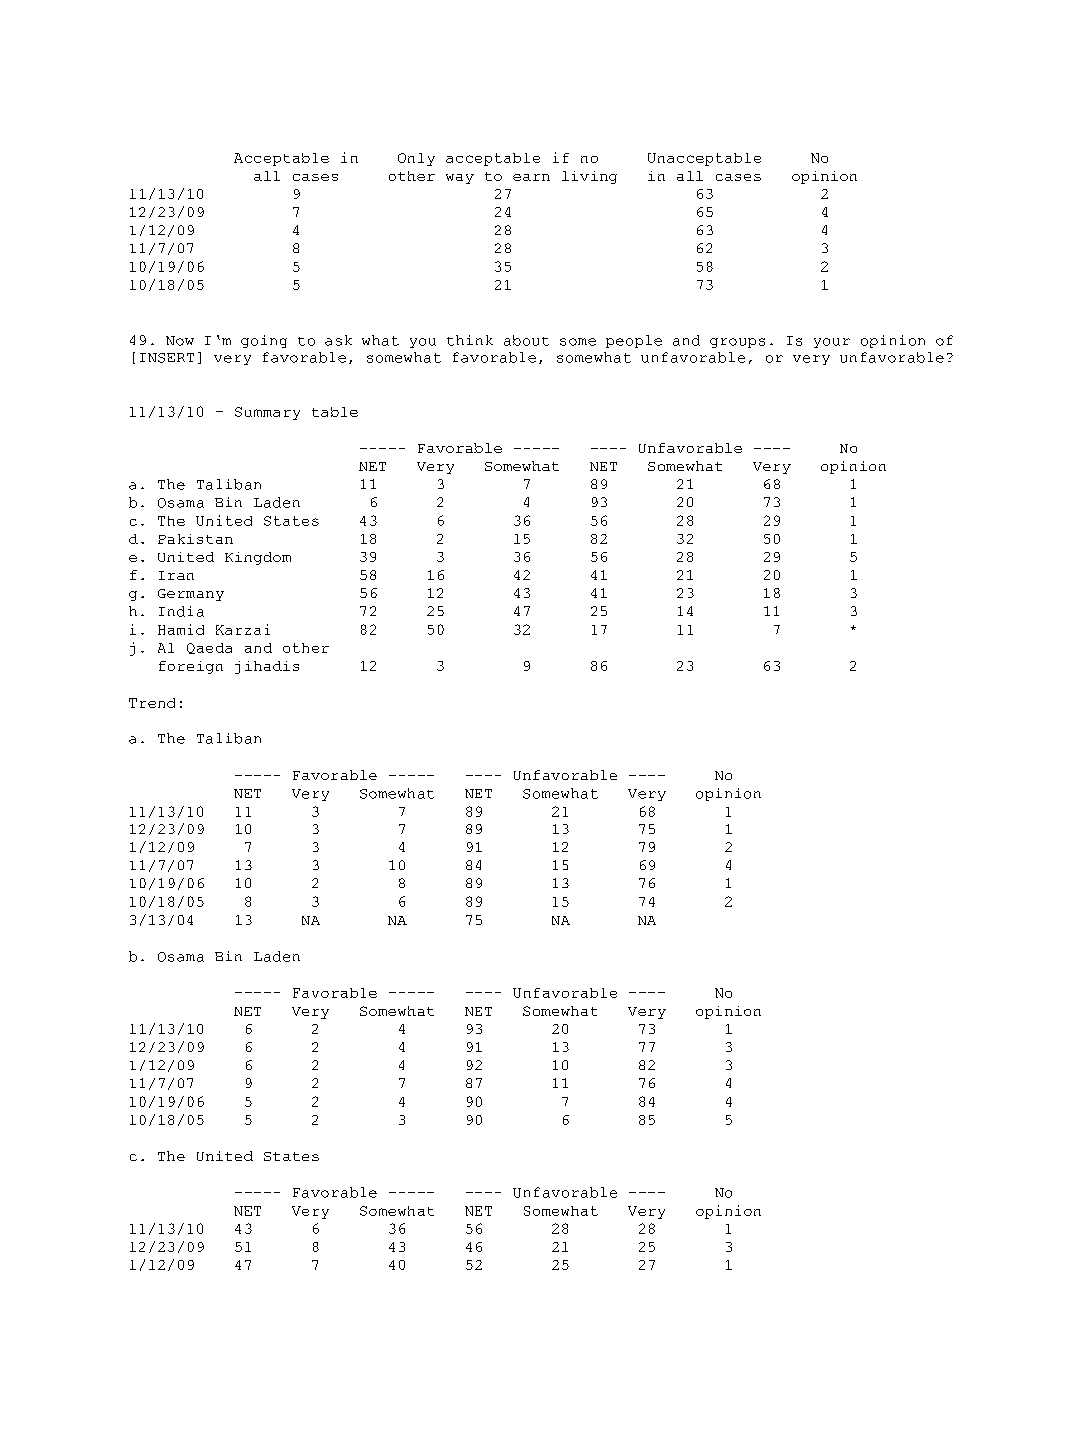  What do you see at coordinates (460, 179) in the image?
I see `way` at bounding box center [460, 179].
